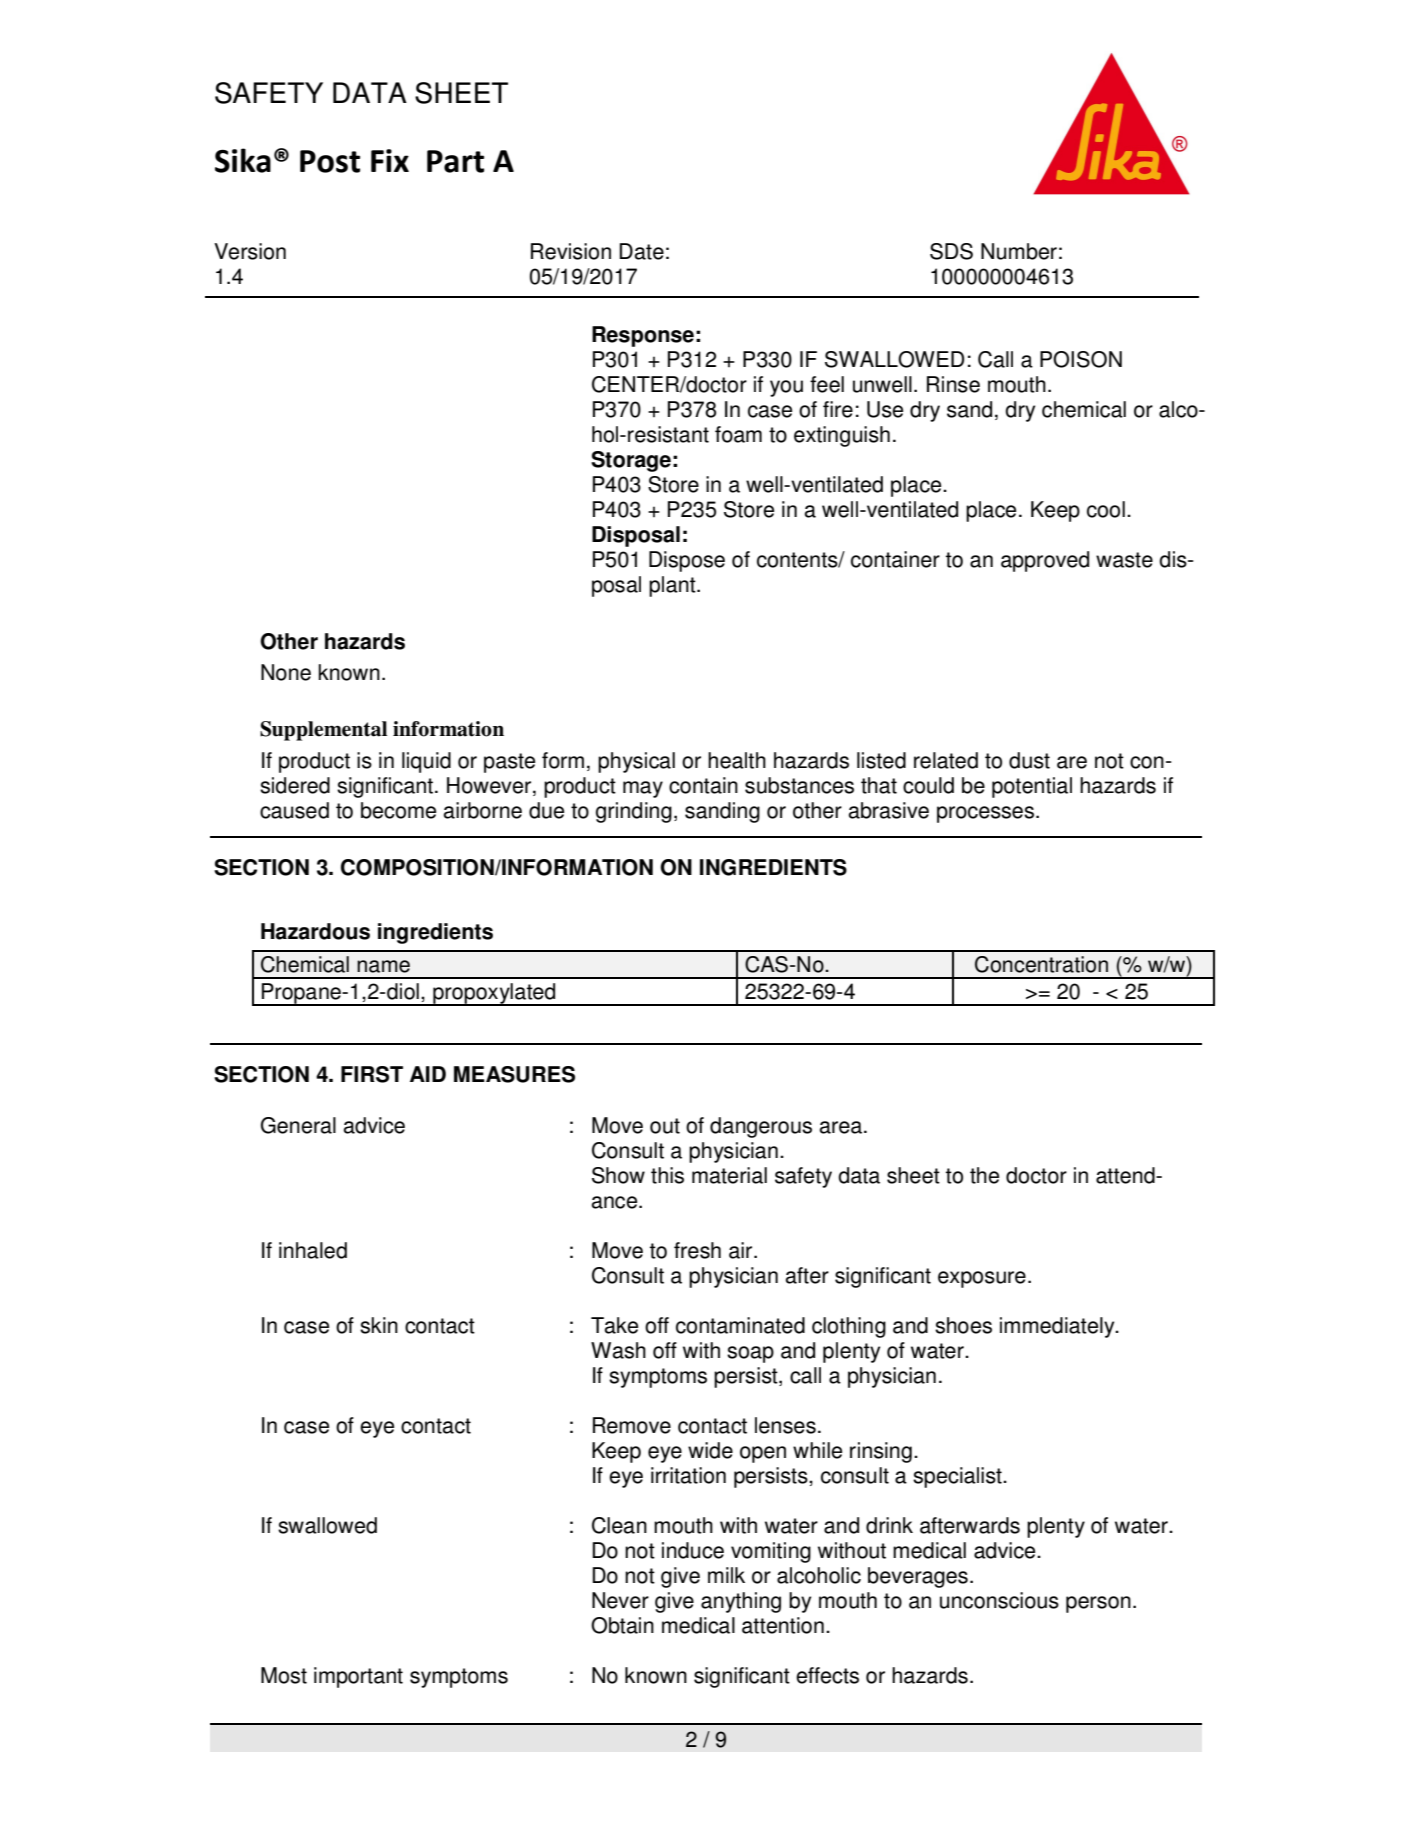 This page has width=1414, height=1830. What do you see at coordinates (330, 161) in the page?
I see `Post` at bounding box center [330, 161].
